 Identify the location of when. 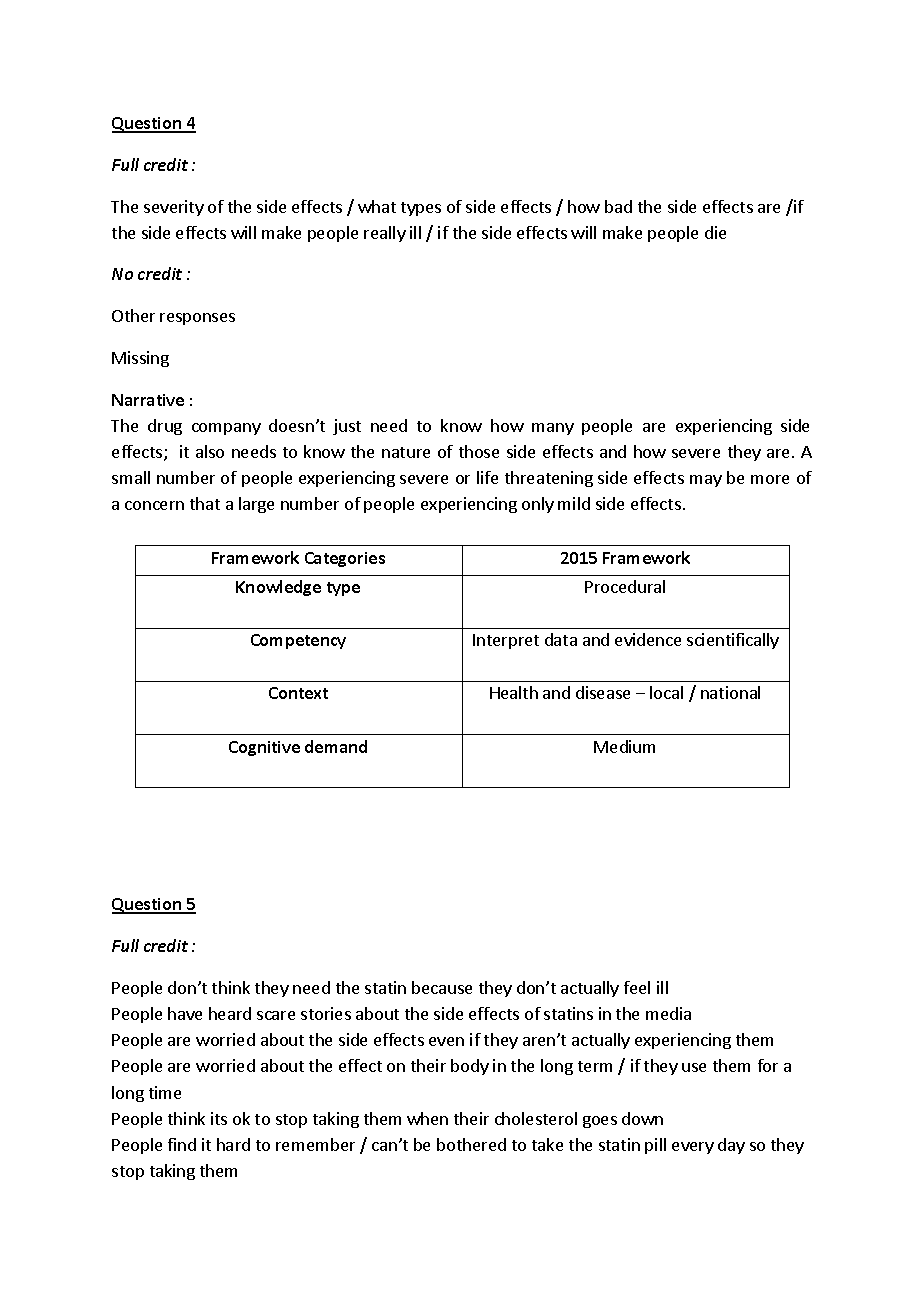
(427, 1118).
